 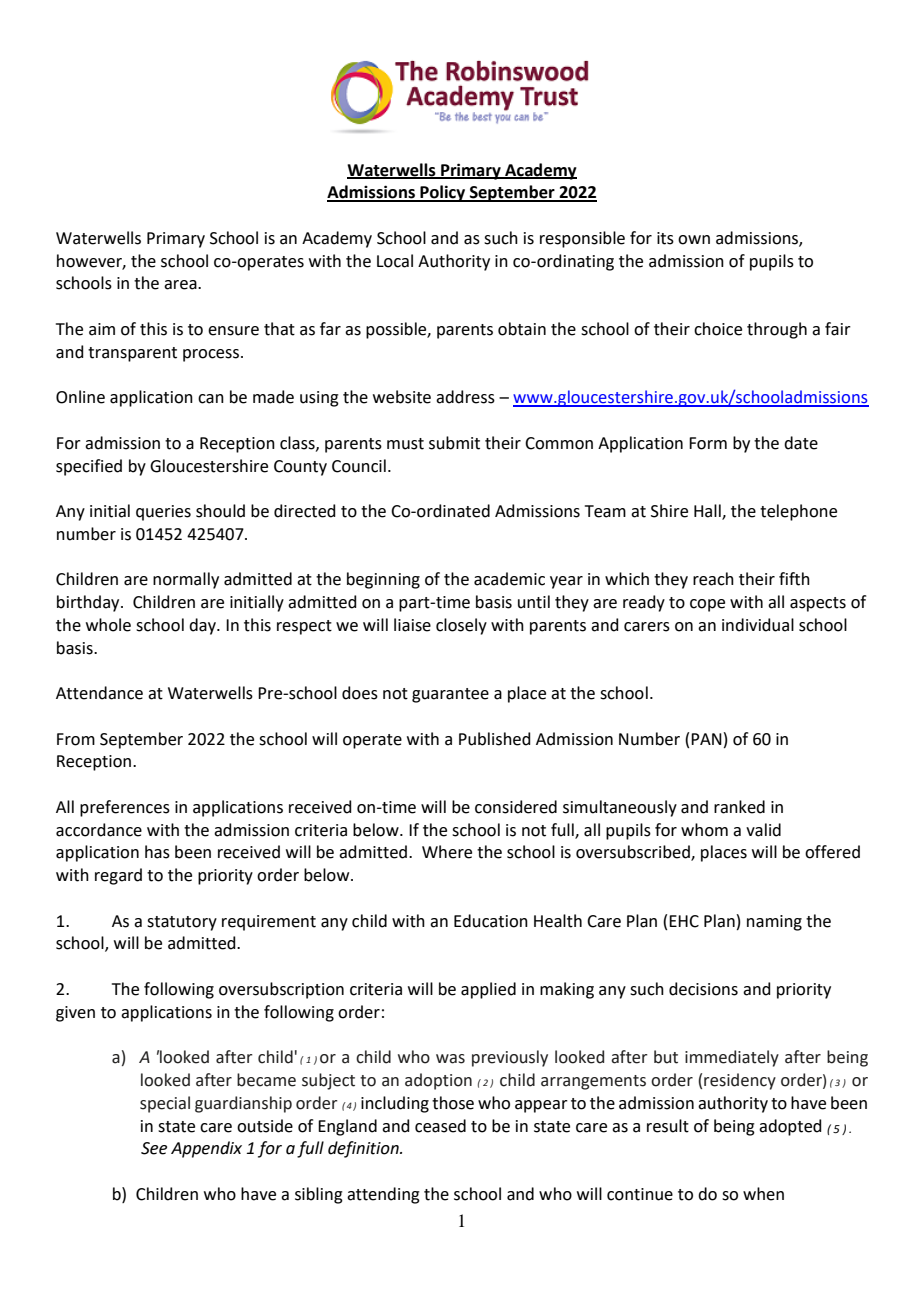 What do you see at coordinates (694, 240) in the page?
I see `own` at bounding box center [694, 240].
